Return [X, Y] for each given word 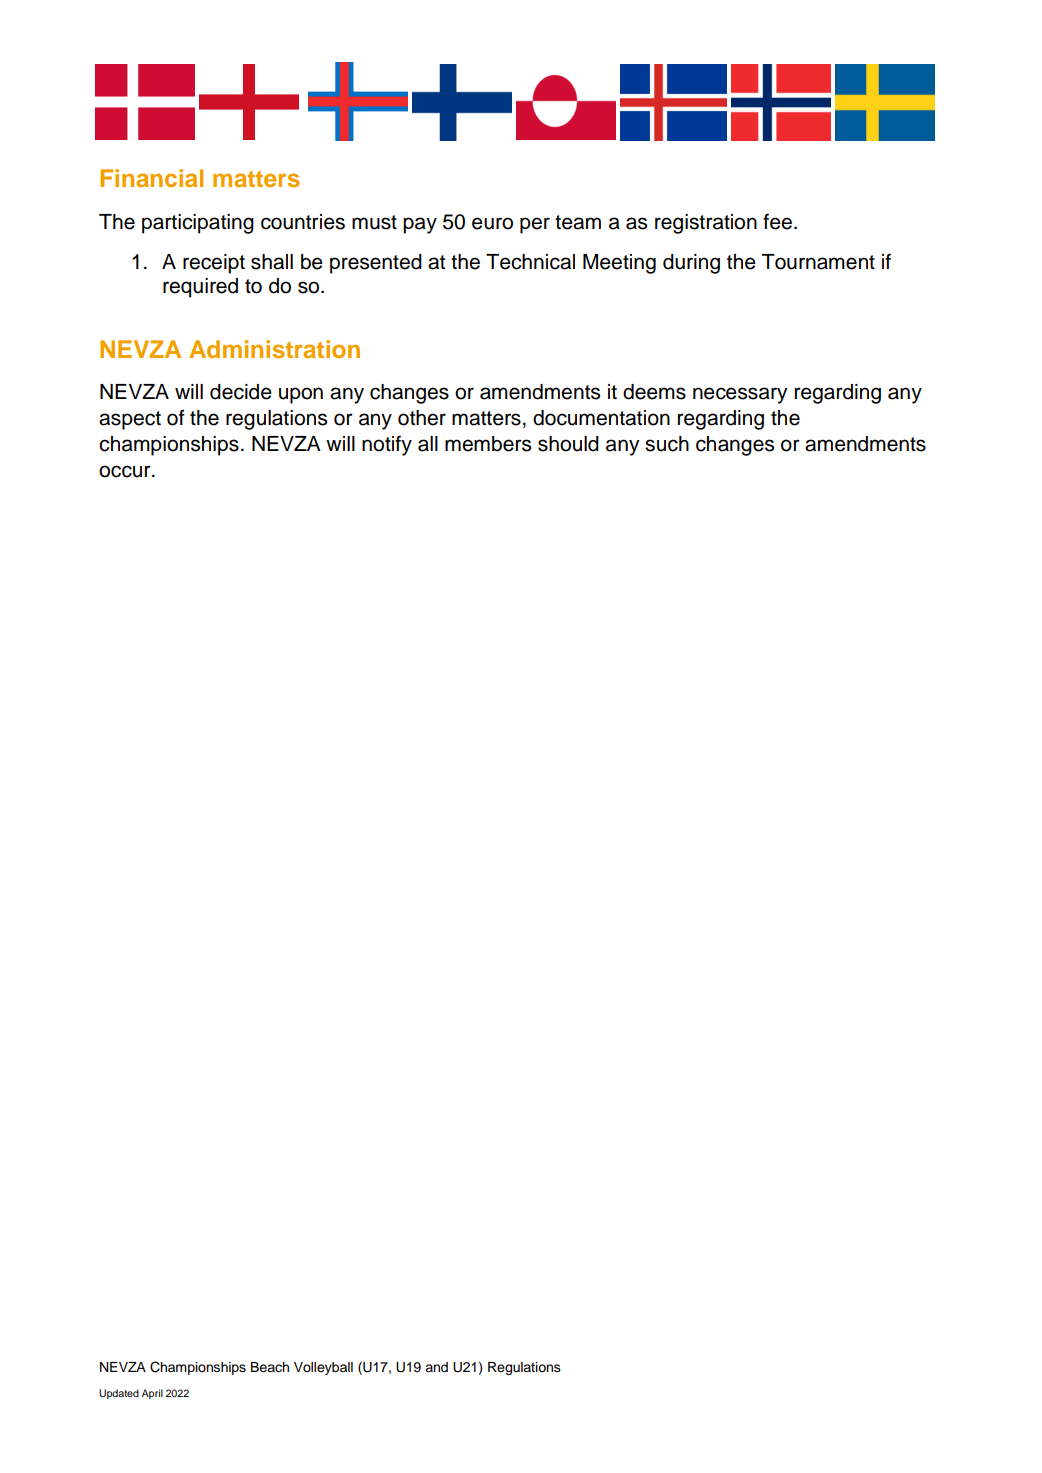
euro [492, 223]
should [568, 444]
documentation [601, 418]
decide [241, 392]
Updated [119, 1394]
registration [706, 224]
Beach [270, 1367]
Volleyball [323, 1368]
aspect [130, 420]
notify [387, 445]
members [488, 444]
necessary [740, 395]
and [436, 1367]
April [152, 1394]
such [667, 444]
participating [198, 224]
